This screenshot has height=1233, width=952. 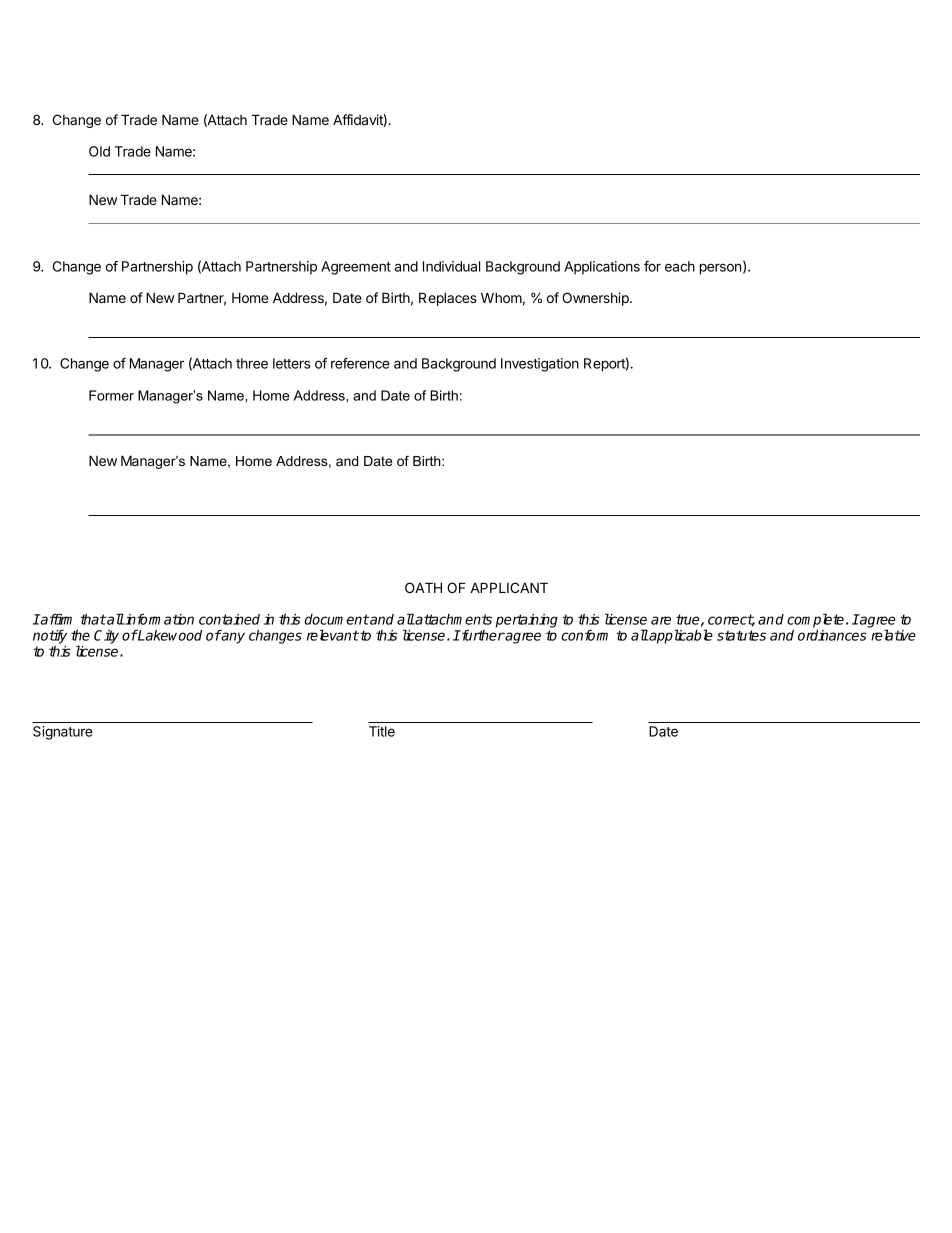 I want to click on Individual, so click(x=451, y=266).
